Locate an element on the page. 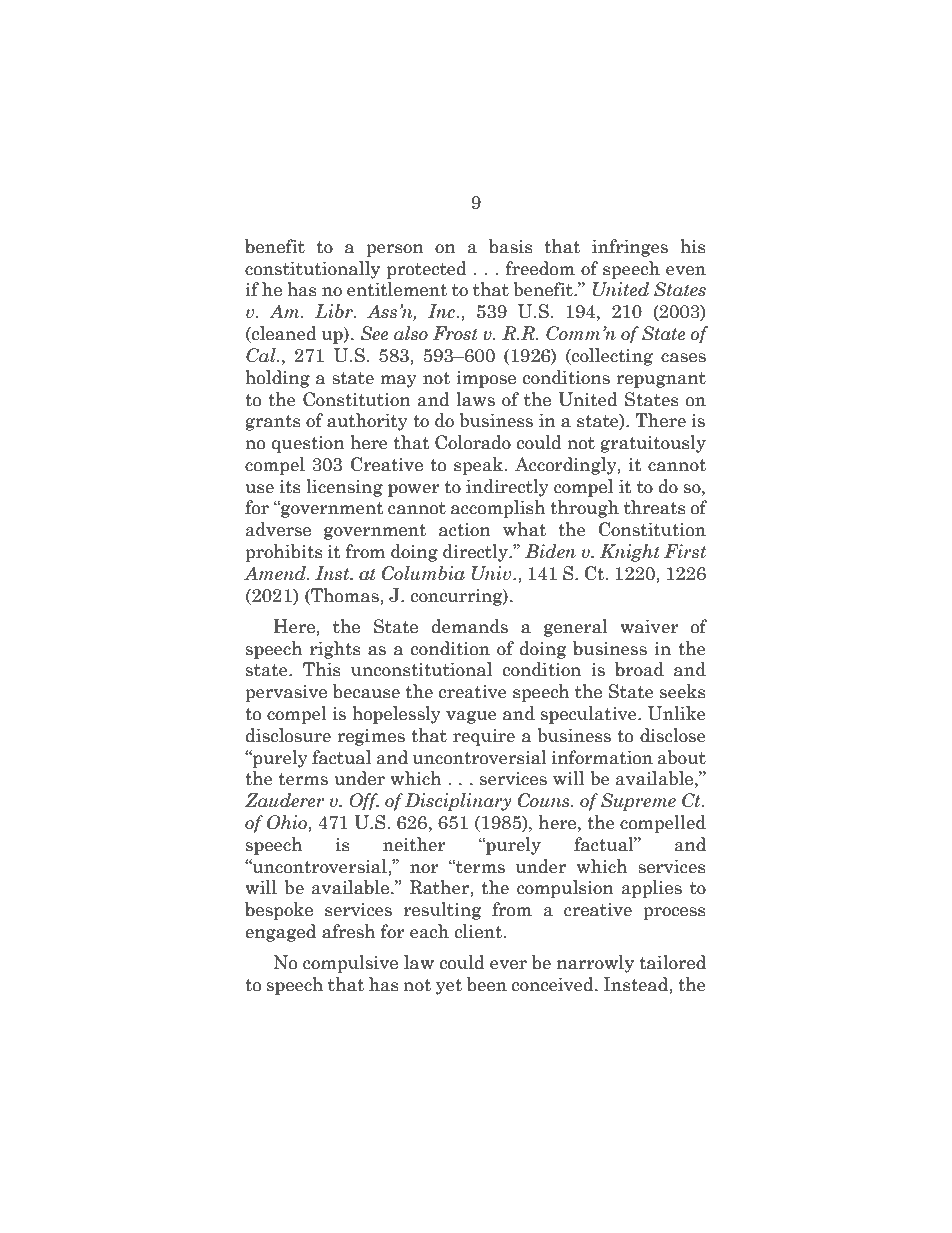 This image has height=1233, width=952. vague is located at coordinates (471, 717).
